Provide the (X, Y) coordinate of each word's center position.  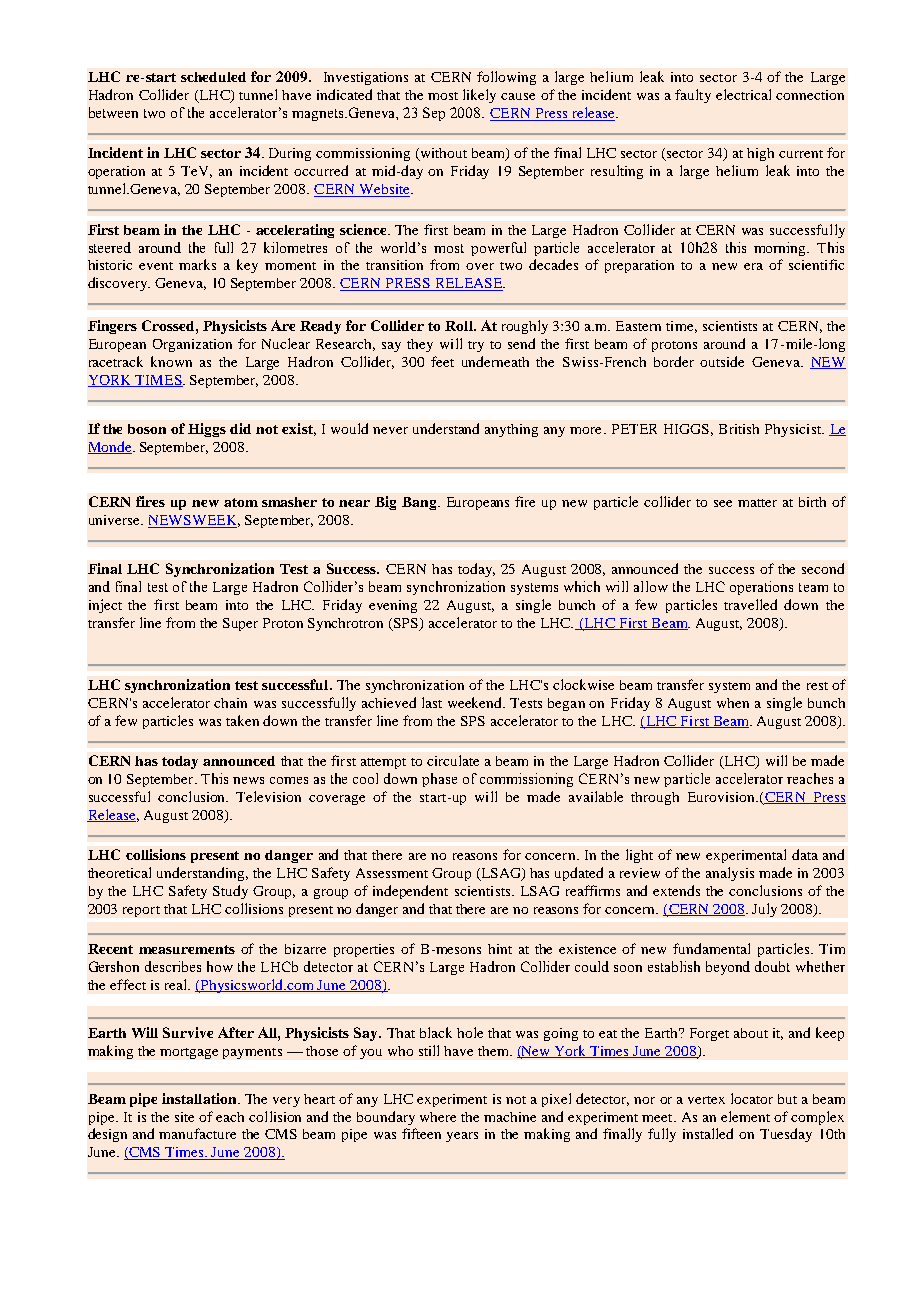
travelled (750, 604)
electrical (743, 94)
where (438, 1117)
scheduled (213, 77)
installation (200, 1098)
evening (393, 606)
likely (479, 96)
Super (240, 624)
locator (752, 1098)
